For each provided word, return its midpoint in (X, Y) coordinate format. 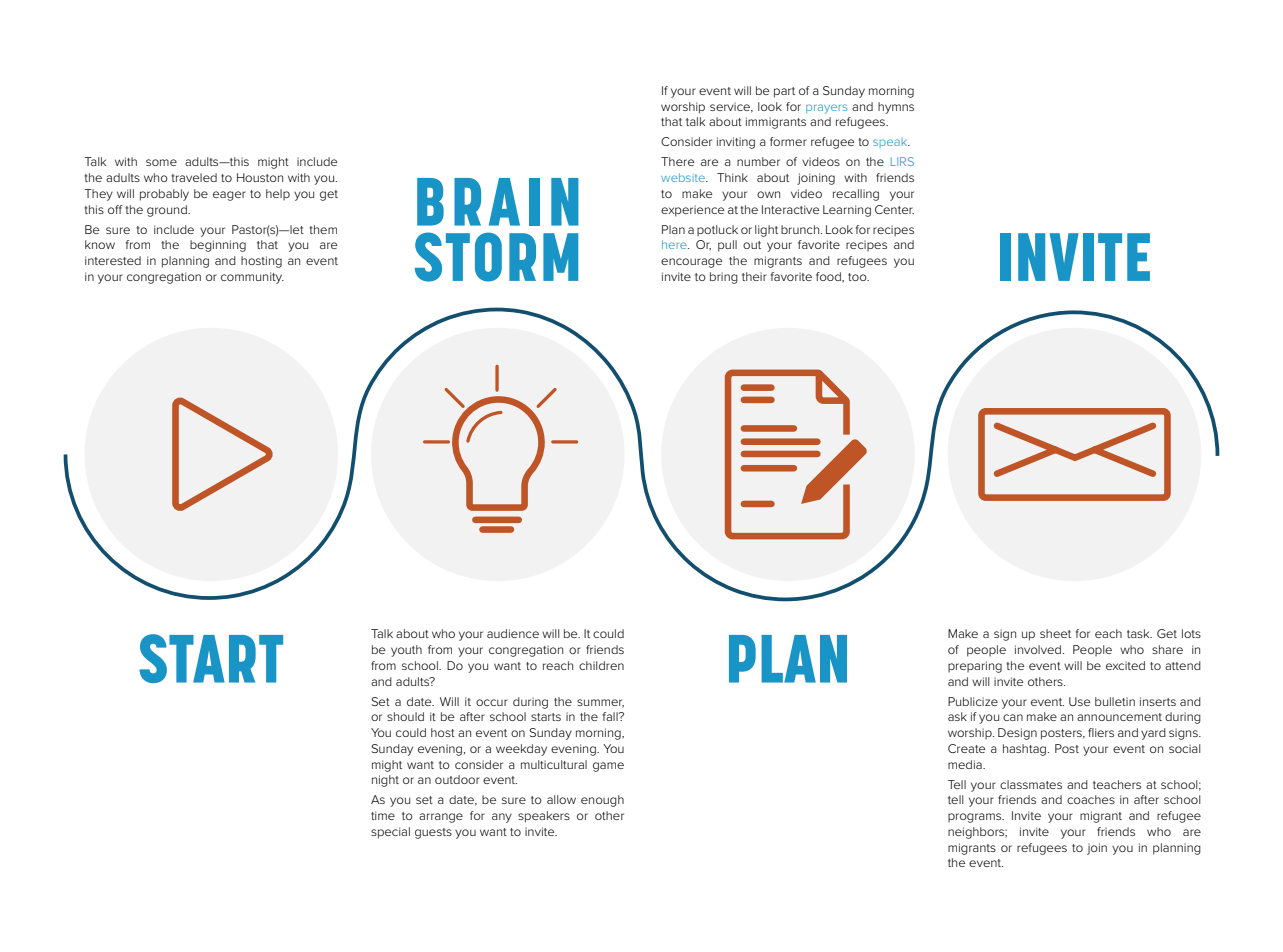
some (161, 162)
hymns (896, 108)
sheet (1055, 633)
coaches (1091, 799)
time (383, 815)
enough (602, 801)
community (252, 278)
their (754, 276)
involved (1038, 649)
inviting (736, 143)
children (601, 665)
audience (513, 633)
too (858, 277)
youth (406, 651)
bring (724, 278)
